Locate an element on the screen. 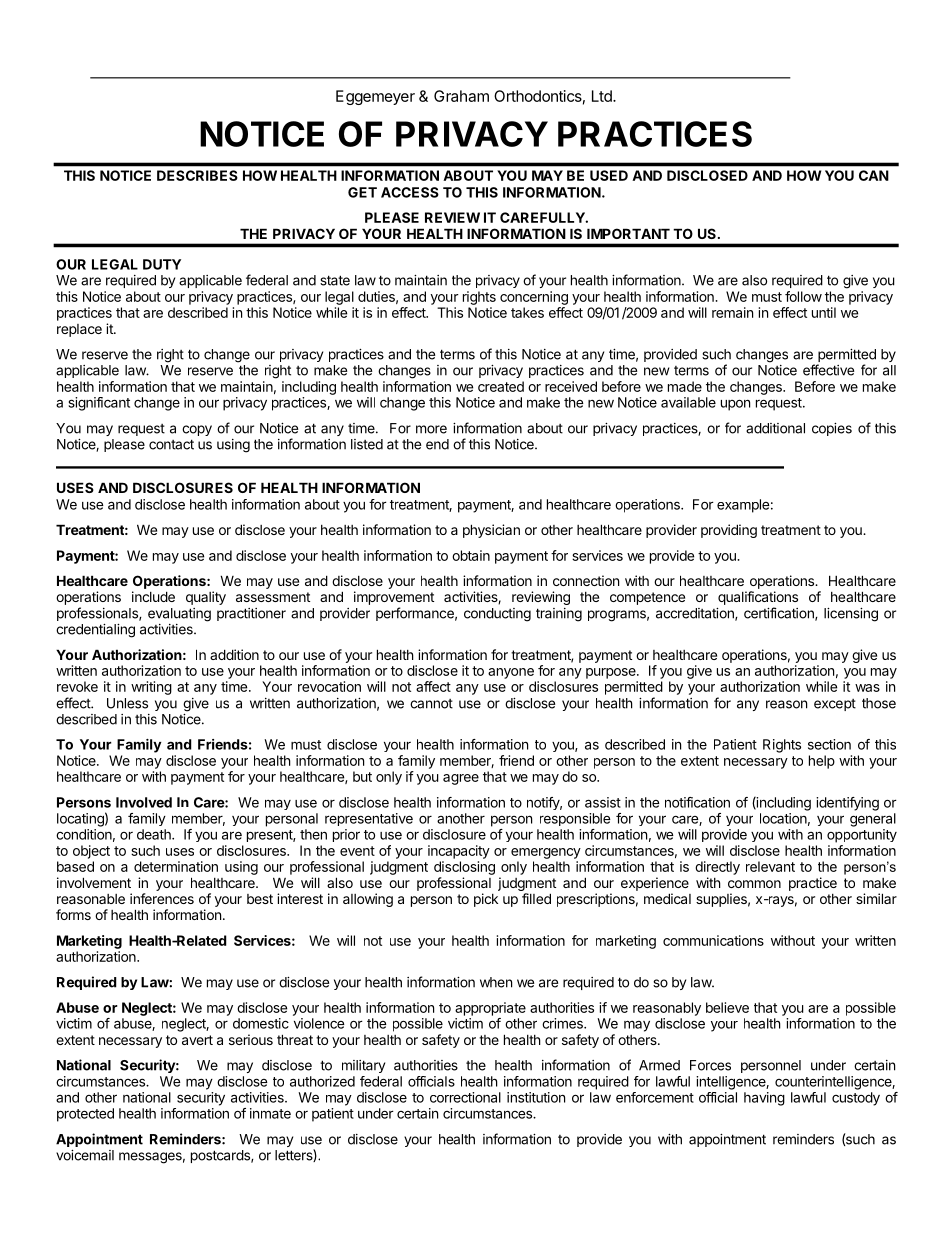 This screenshot has width=952, height=1233. takes is located at coordinates (527, 312).
